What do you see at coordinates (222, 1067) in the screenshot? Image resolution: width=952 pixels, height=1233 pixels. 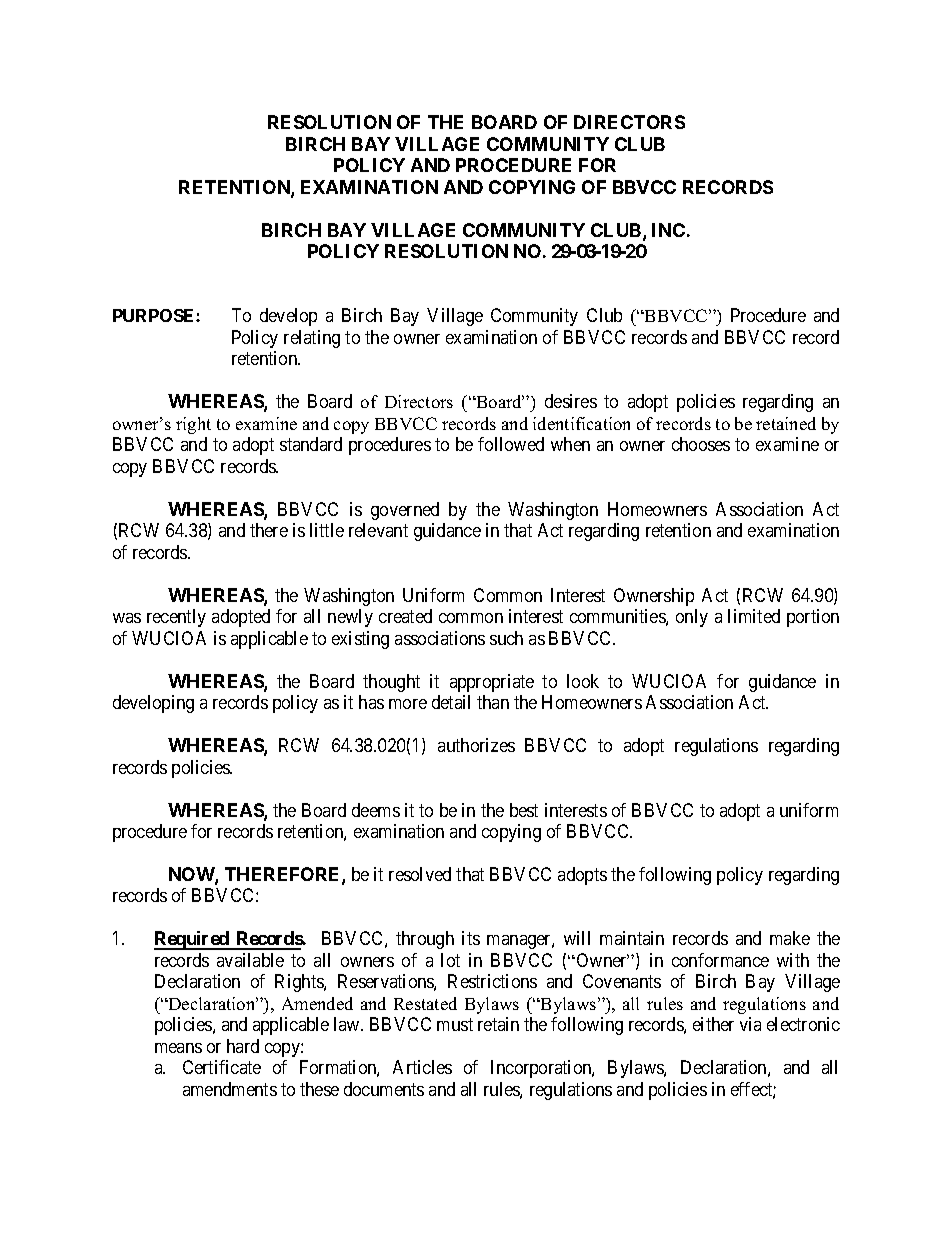 I see `Certificate` at bounding box center [222, 1067].
